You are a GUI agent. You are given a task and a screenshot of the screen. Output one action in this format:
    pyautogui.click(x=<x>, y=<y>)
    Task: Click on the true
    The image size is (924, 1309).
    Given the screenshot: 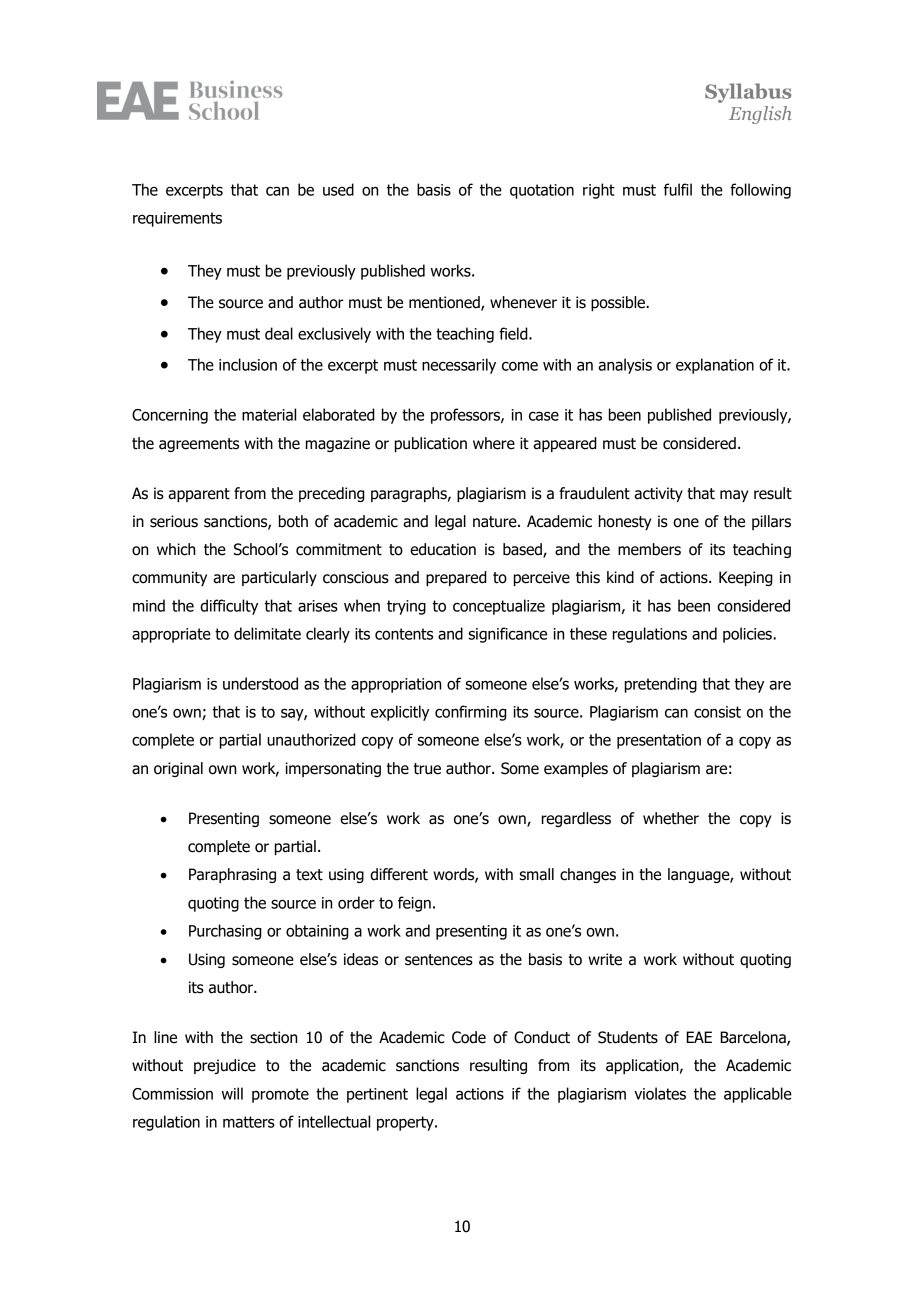 What is the action you would take?
    pyautogui.click(x=427, y=769)
